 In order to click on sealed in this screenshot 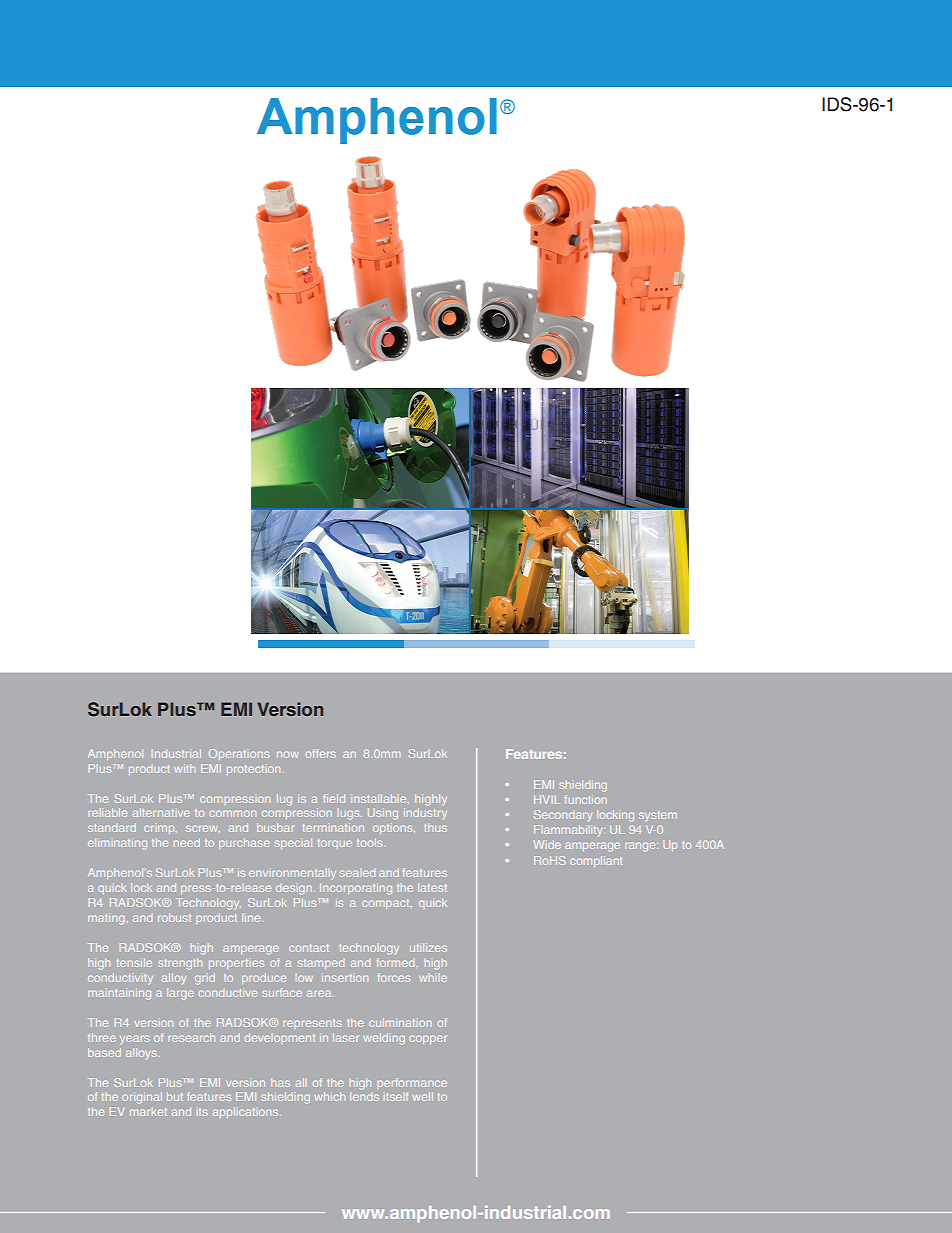, I will do `click(357, 873)`.
